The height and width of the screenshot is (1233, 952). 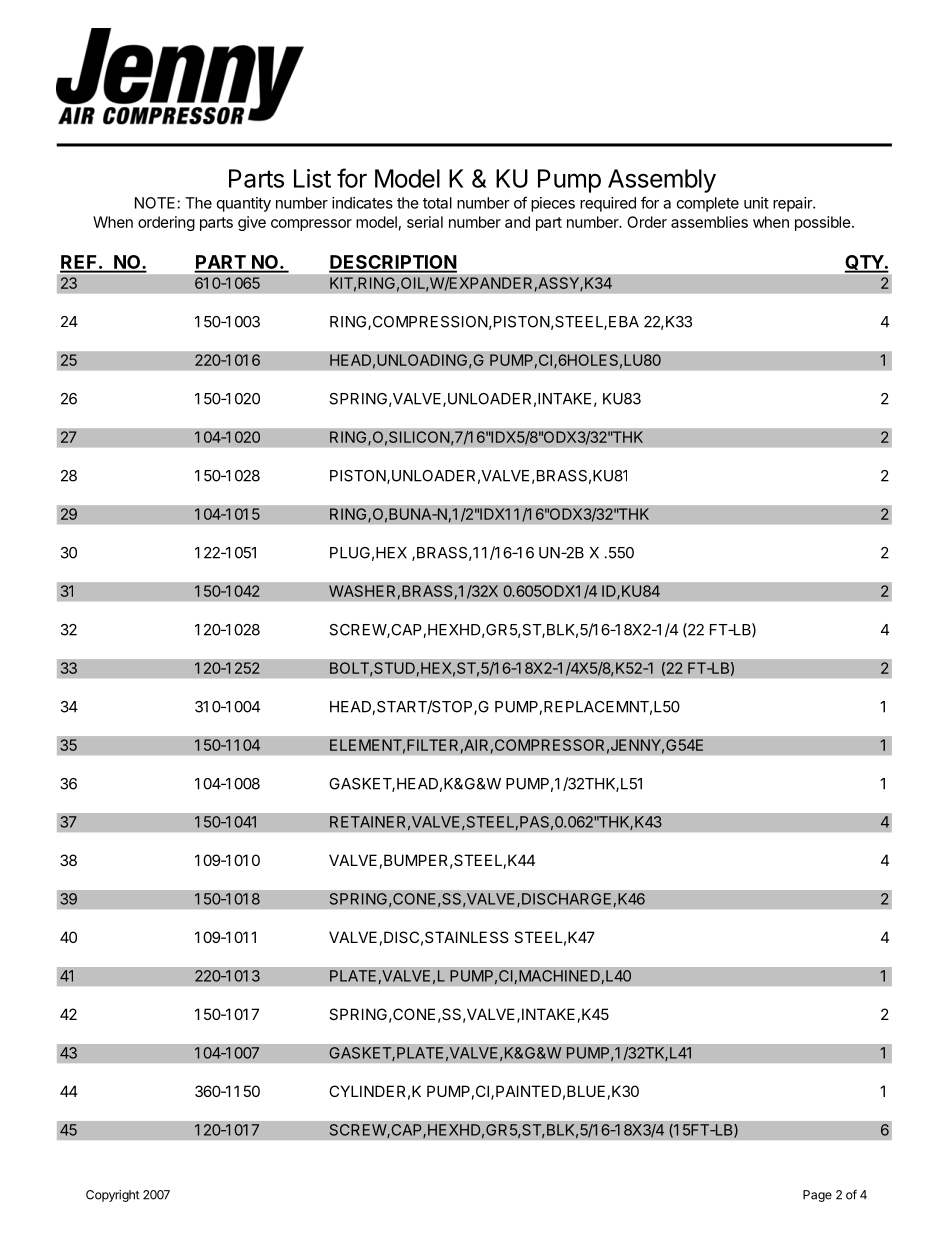 What do you see at coordinates (112, 1196) in the screenshot?
I see `Copyright` at bounding box center [112, 1196].
